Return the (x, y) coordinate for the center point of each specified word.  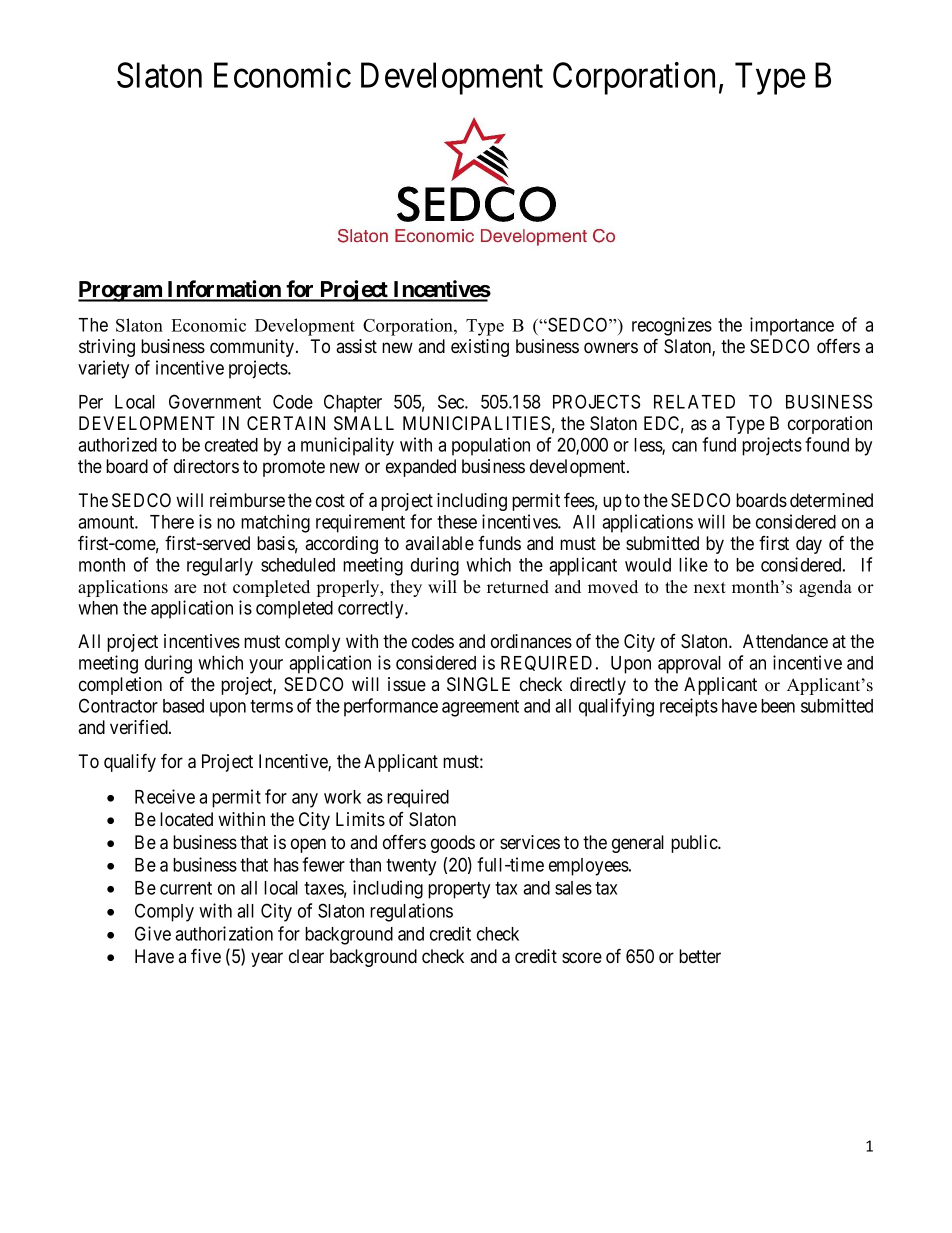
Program (121, 291)
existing (480, 348)
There (172, 522)
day (809, 545)
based (183, 706)
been (778, 706)
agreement (480, 708)
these (457, 522)
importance (792, 326)
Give (153, 933)
